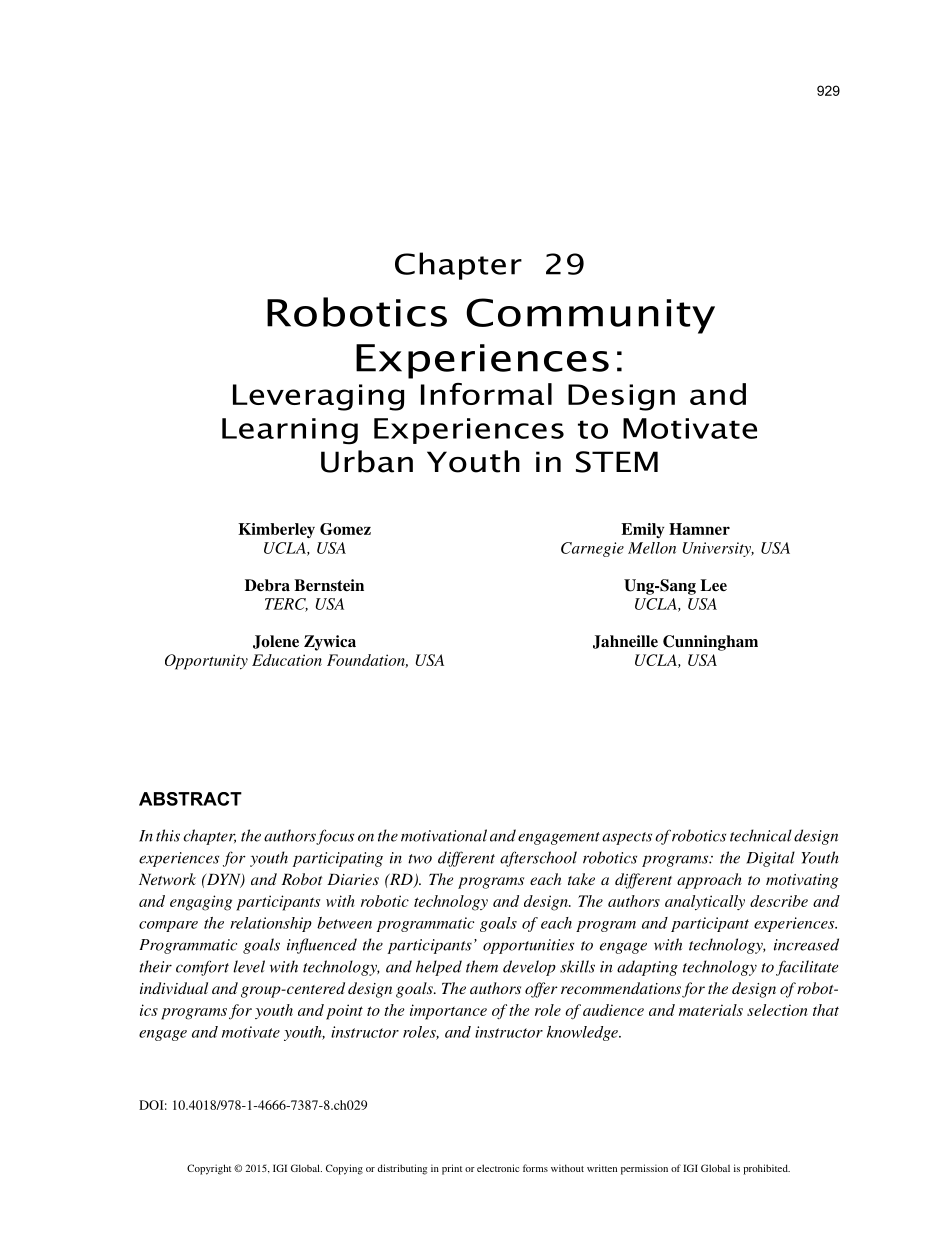  Describe the element at coordinates (590, 316) in the document. I see `Community` at that location.
